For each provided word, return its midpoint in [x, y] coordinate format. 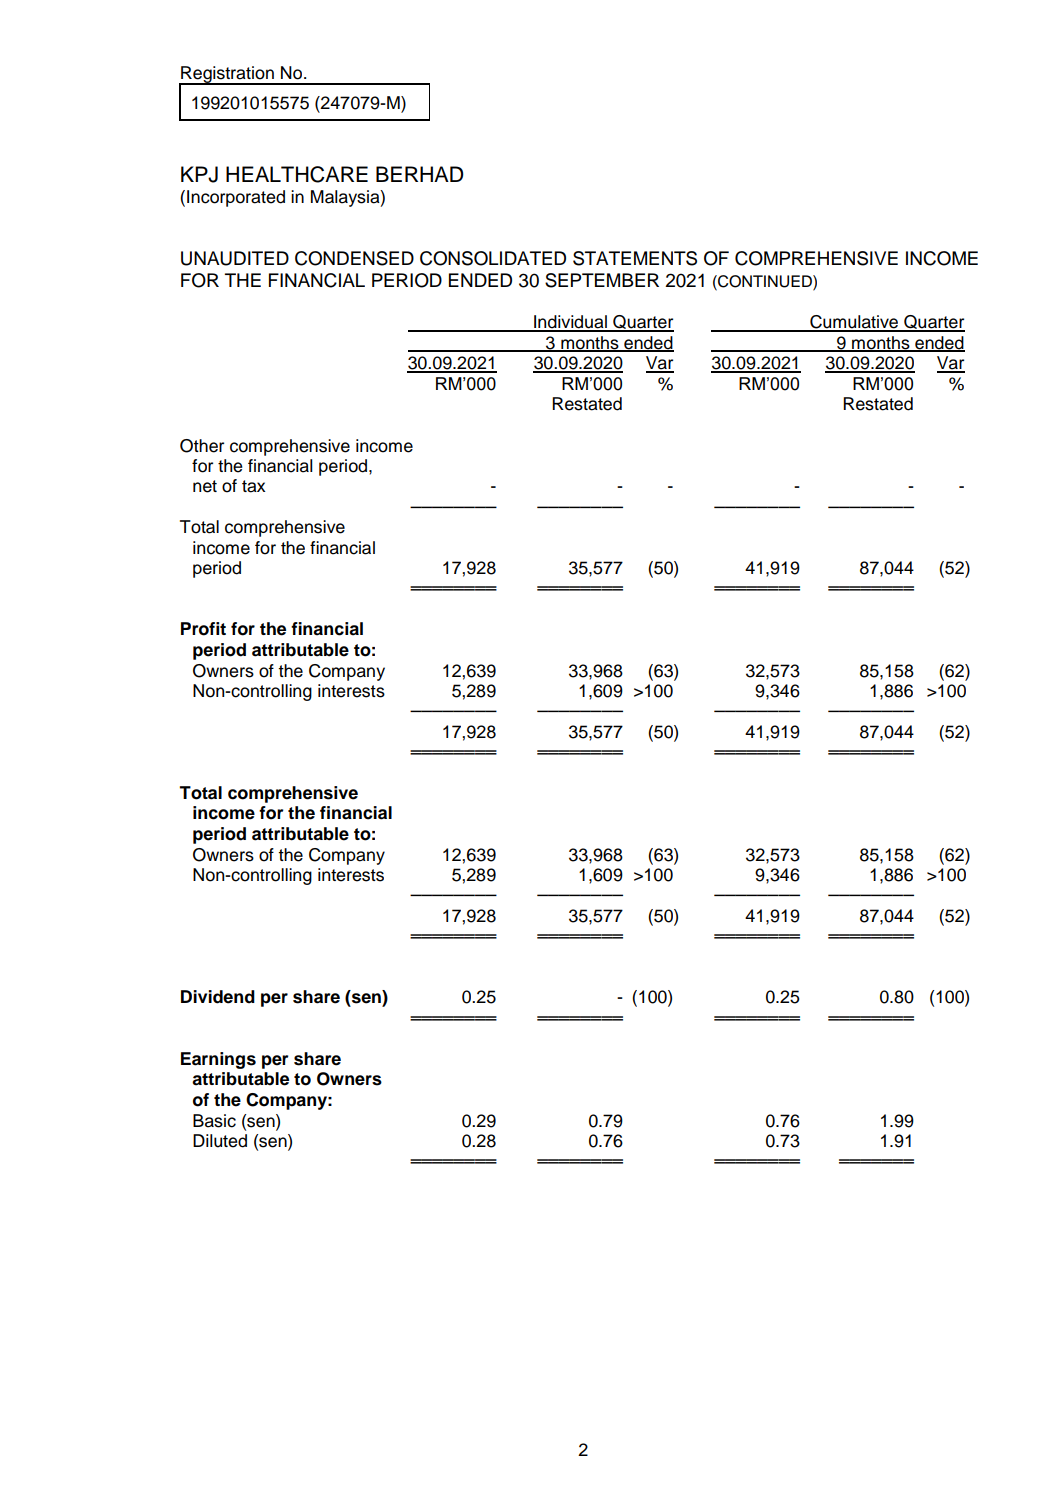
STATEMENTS [635, 258]
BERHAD [420, 174]
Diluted [220, 1141]
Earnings [218, 1060]
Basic [214, 1121]
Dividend [218, 997]
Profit [203, 629]
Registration [227, 76]
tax [253, 486]
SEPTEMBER [602, 280]
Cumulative [854, 323]
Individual [570, 323]
